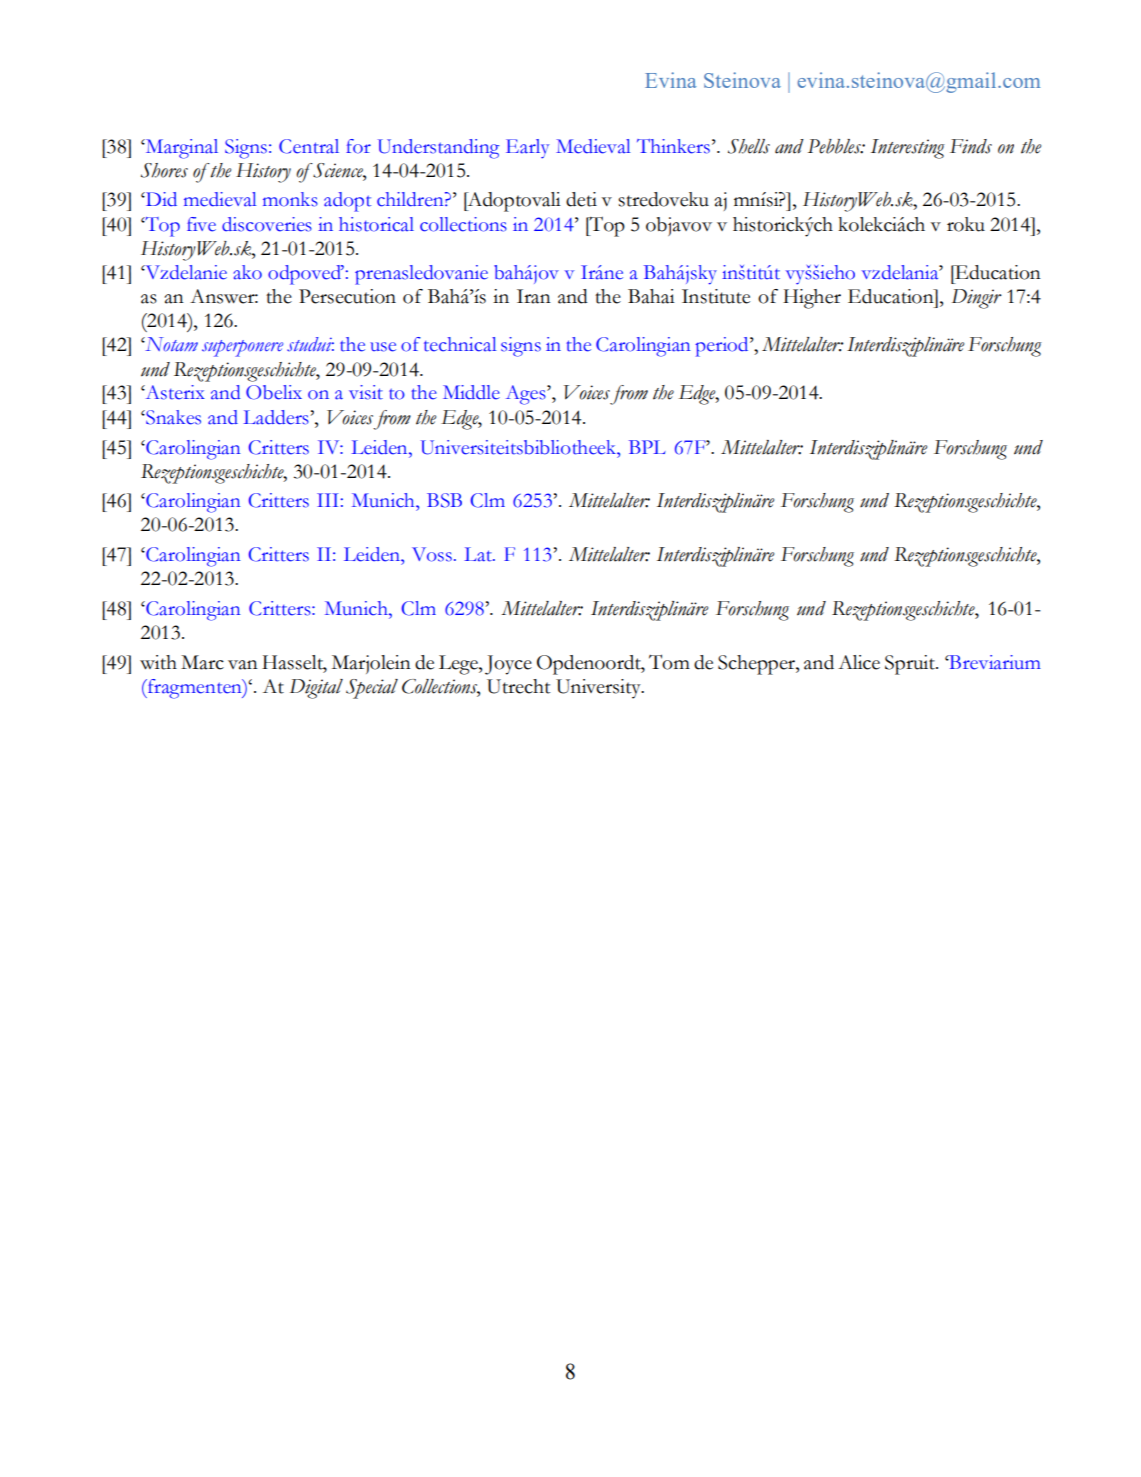 The image size is (1141, 1477). What do you see at coordinates (202, 662) in the screenshot?
I see `Marc` at bounding box center [202, 662].
